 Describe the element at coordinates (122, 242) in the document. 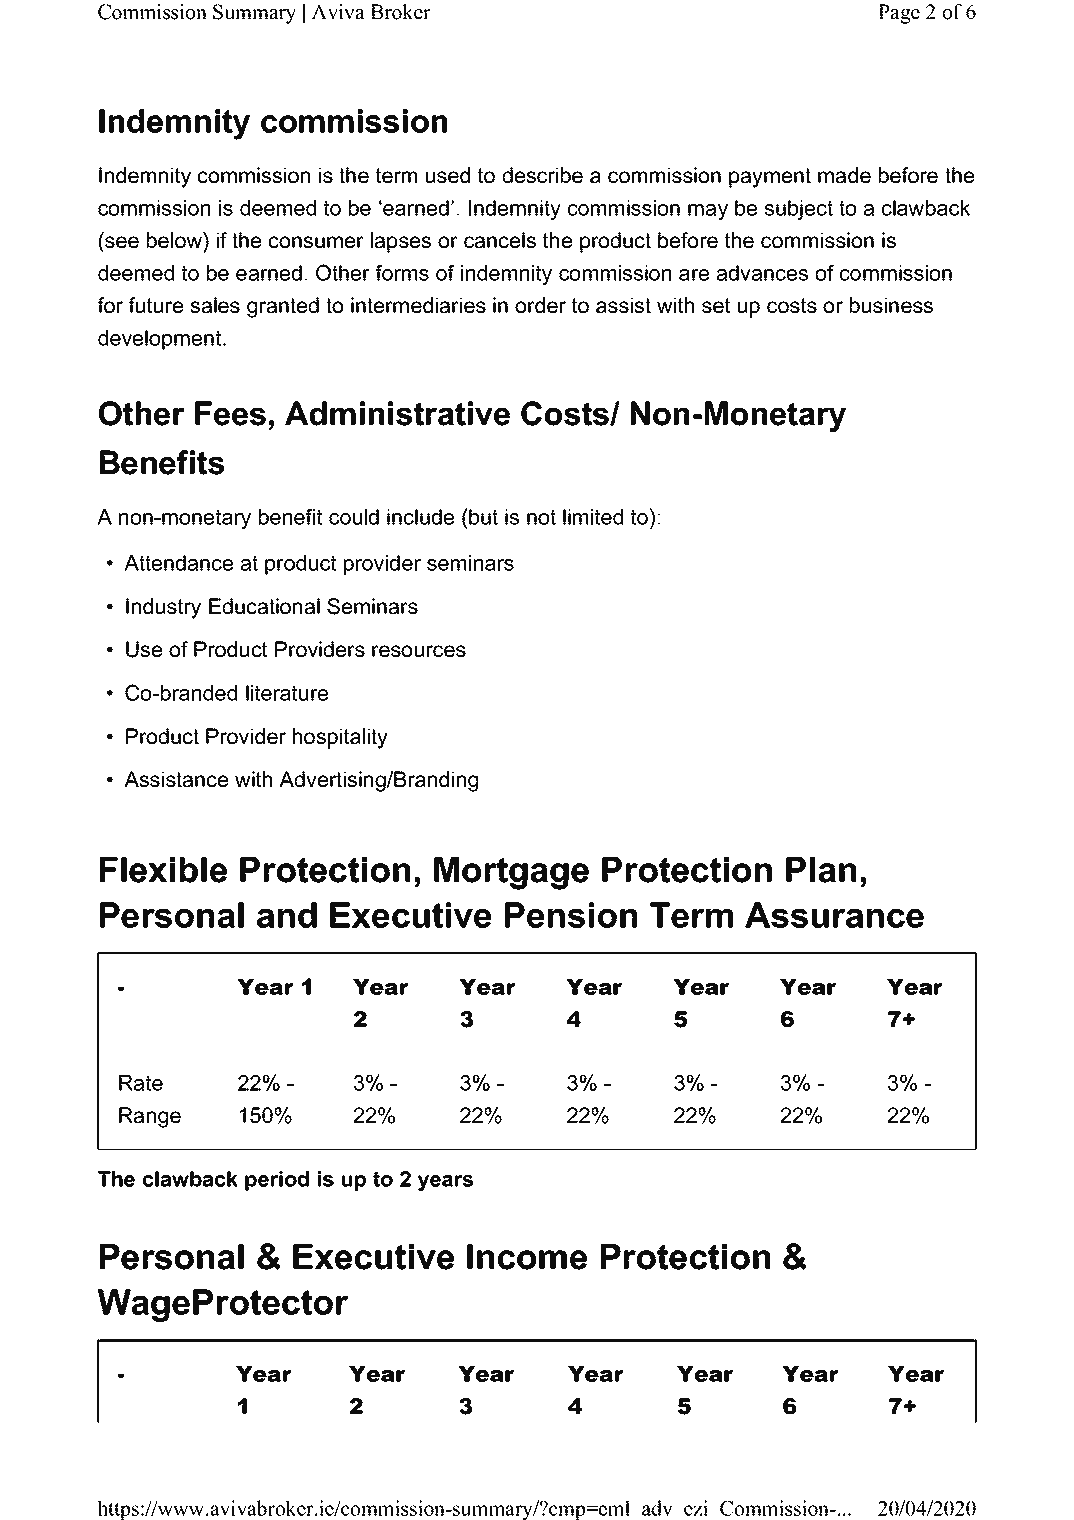

I see `see` at that location.
